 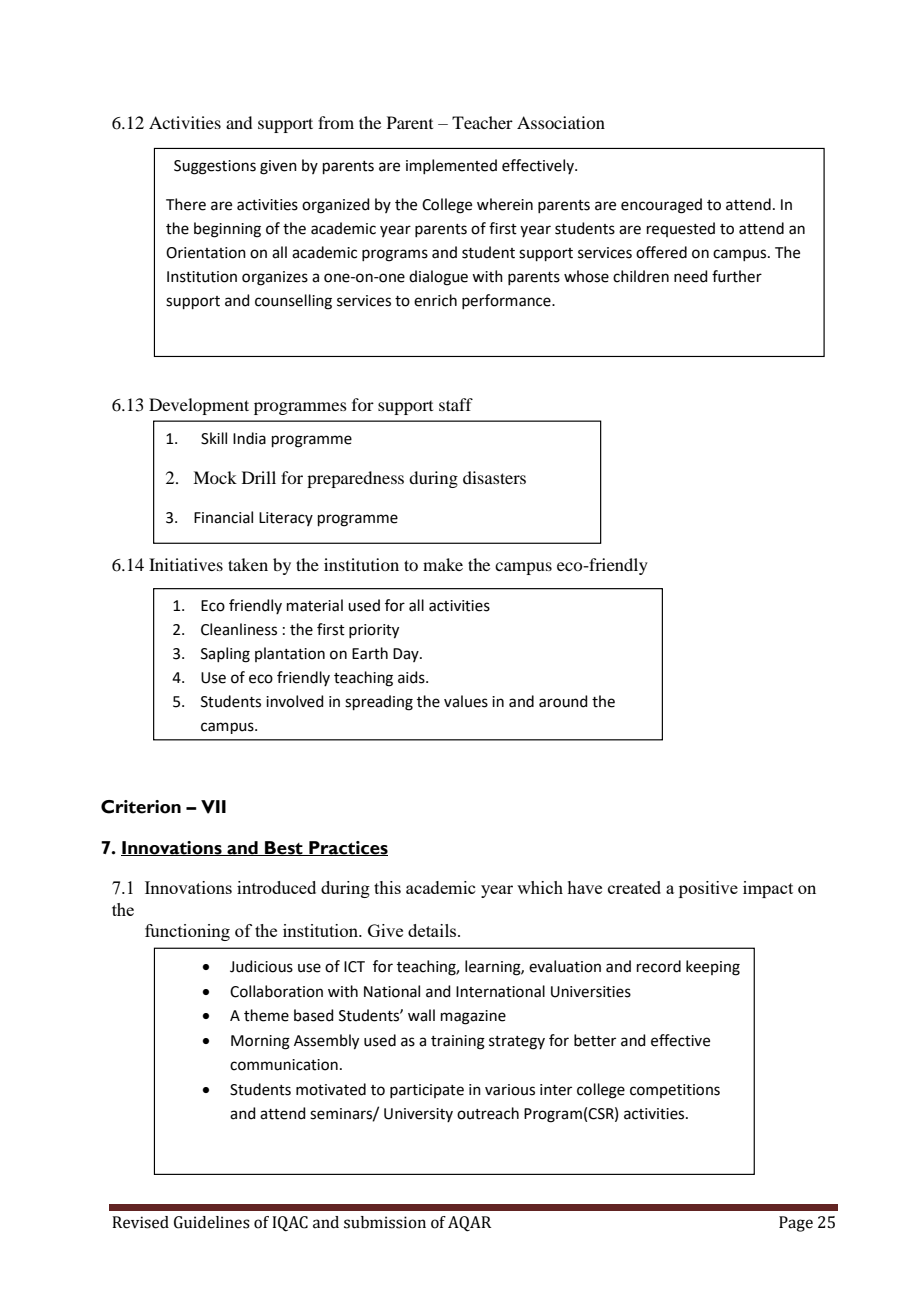 I want to click on Suggestions, so click(x=215, y=167).
